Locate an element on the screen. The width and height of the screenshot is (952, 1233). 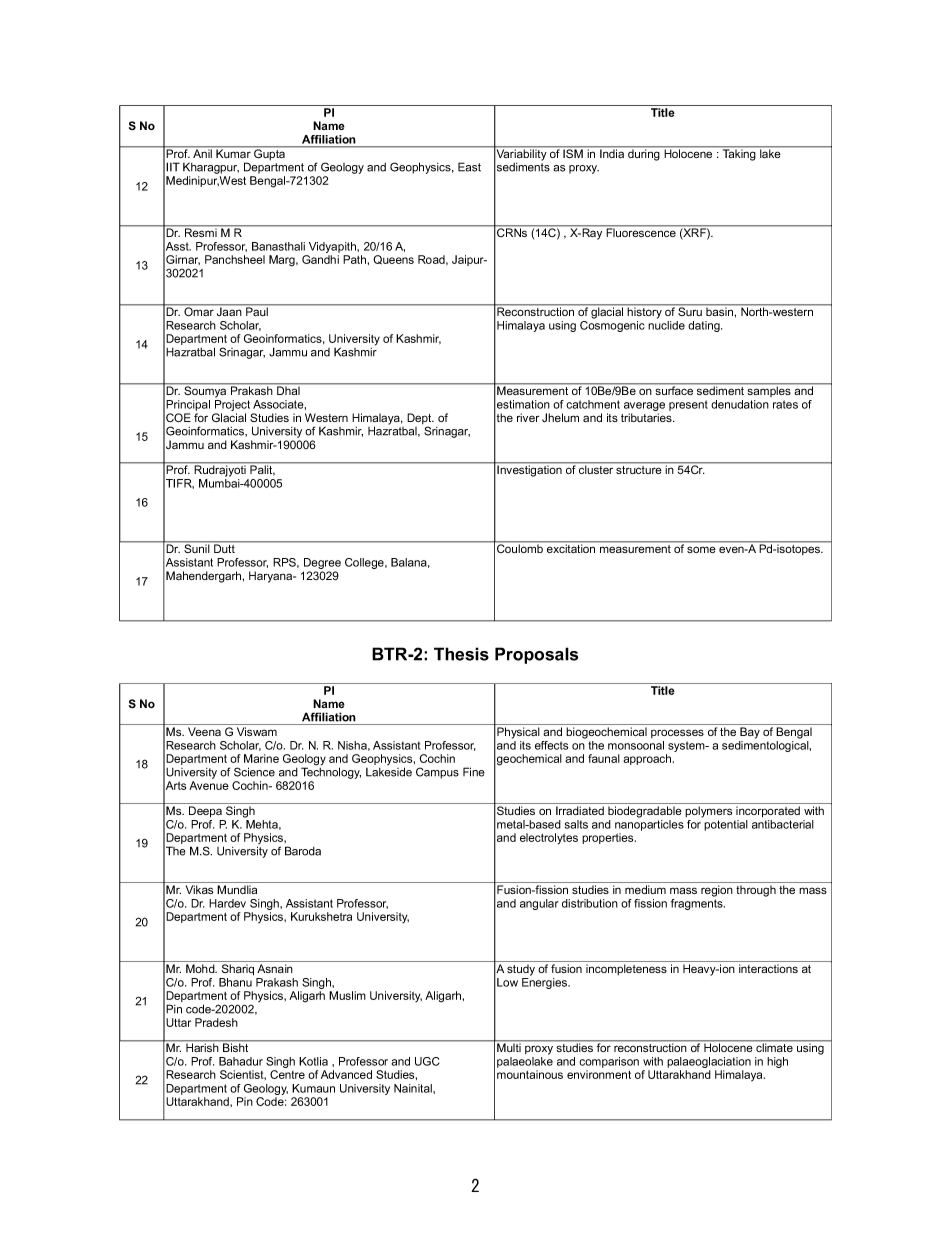
Bahadur is located at coordinates (241, 1061).
